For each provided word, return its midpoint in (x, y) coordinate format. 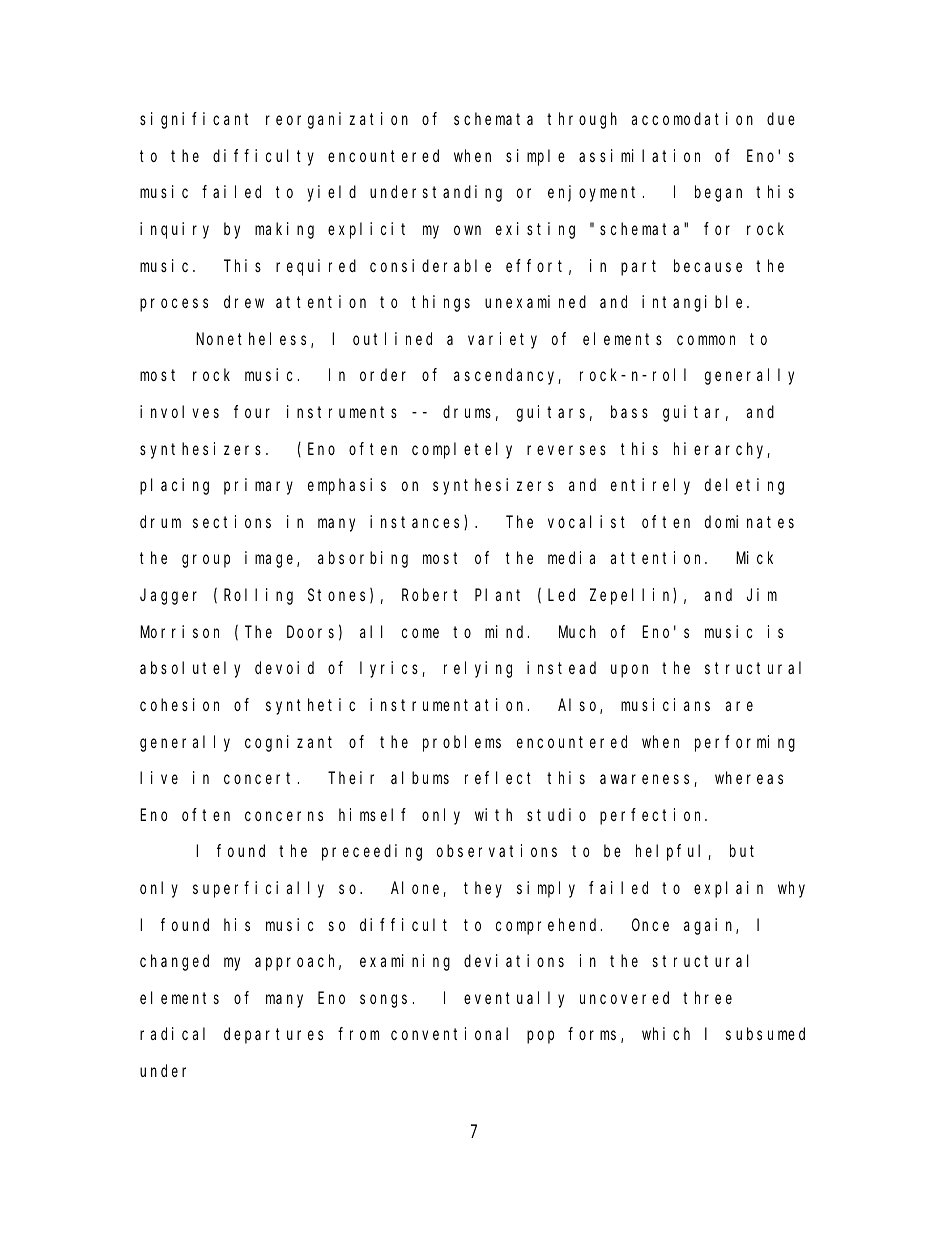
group (206, 561)
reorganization (337, 120)
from (358, 1034)
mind (507, 631)
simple (535, 157)
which (666, 1033)
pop (540, 1037)
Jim (762, 594)
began (718, 193)
